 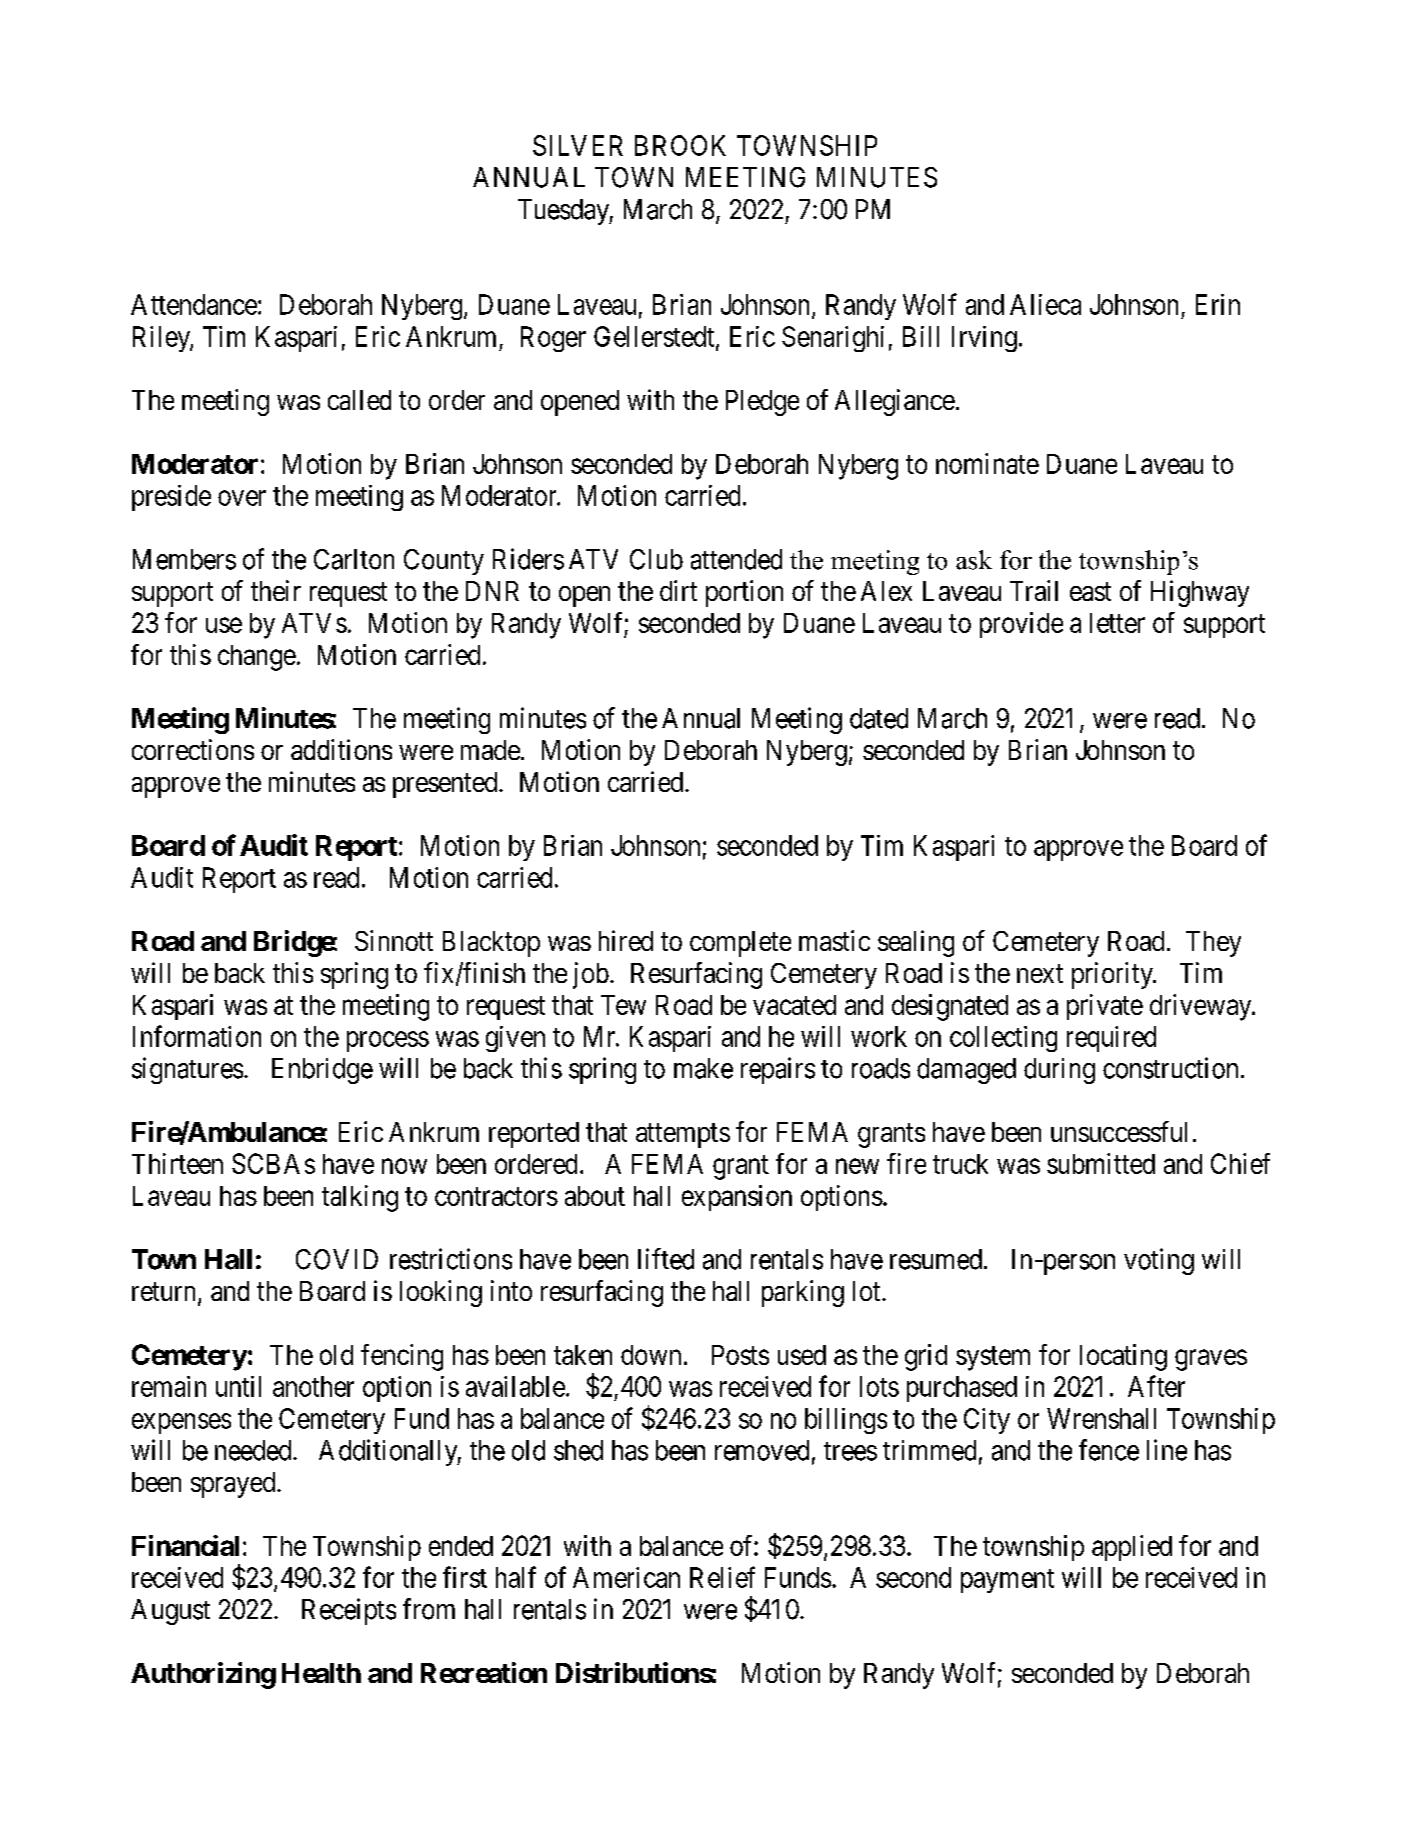 What do you see at coordinates (1159, 1261) in the screenshot?
I see `voting` at bounding box center [1159, 1261].
